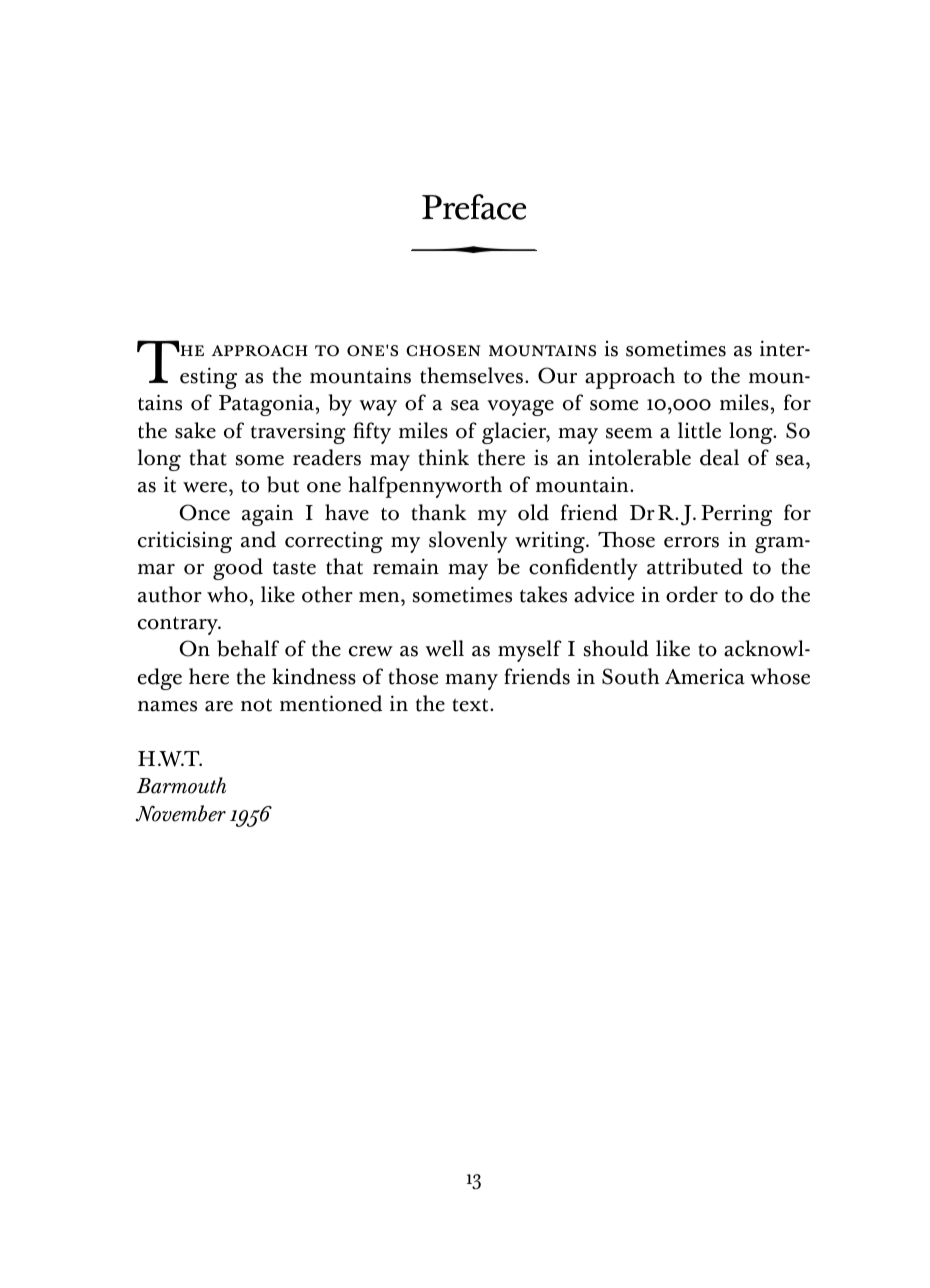 The width and height of the screenshot is (930, 1288). Describe the element at coordinates (238, 569) in the screenshot. I see `good` at that location.
